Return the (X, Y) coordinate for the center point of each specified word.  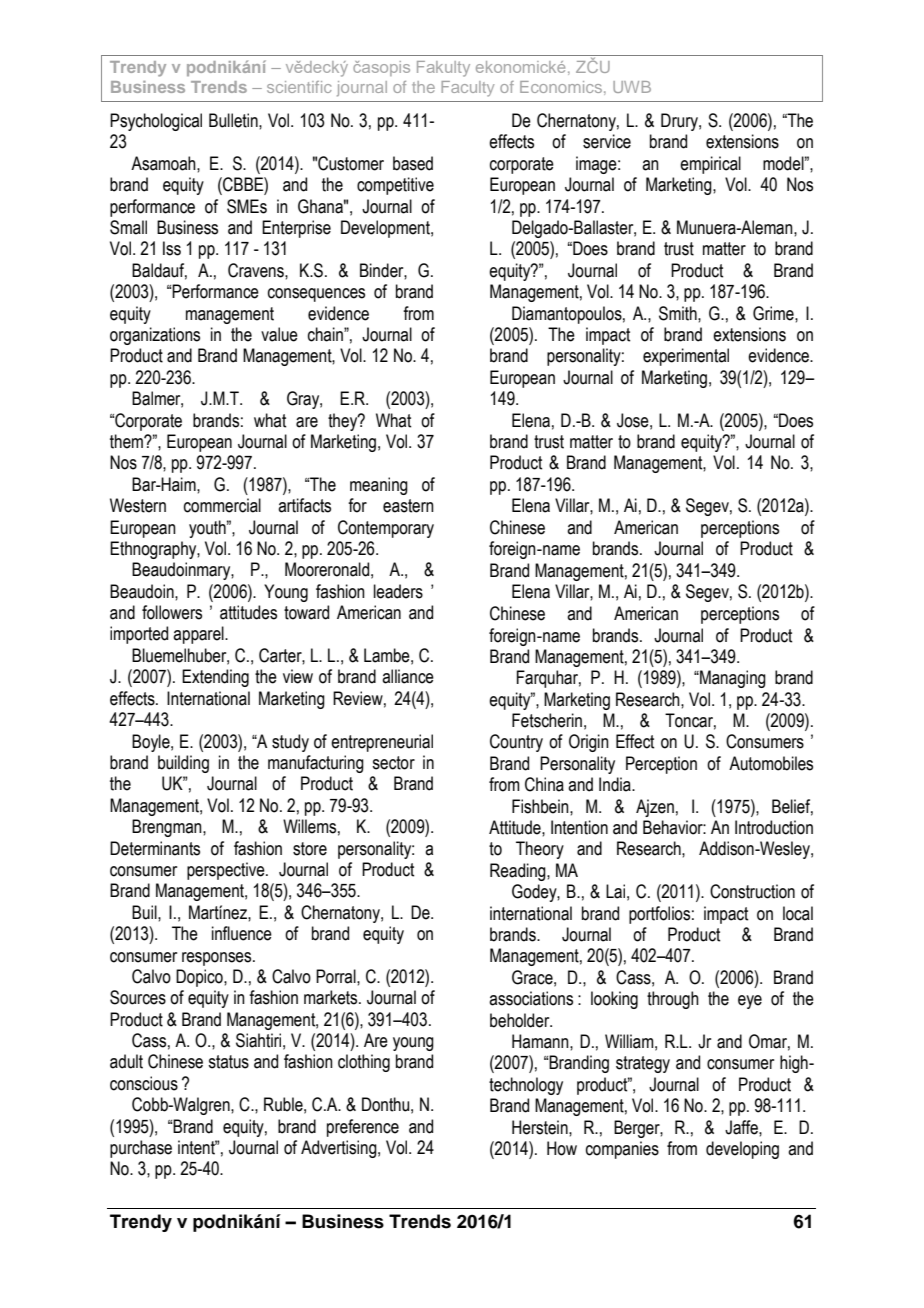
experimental (686, 357)
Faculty (467, 89)
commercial (222, 505)
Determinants (155, 848)
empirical (710, 165)
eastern (408, 506)
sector (393, 763)
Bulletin (234, 120)
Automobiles (771, 763)
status (228, 1062)
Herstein (541, 1127)
